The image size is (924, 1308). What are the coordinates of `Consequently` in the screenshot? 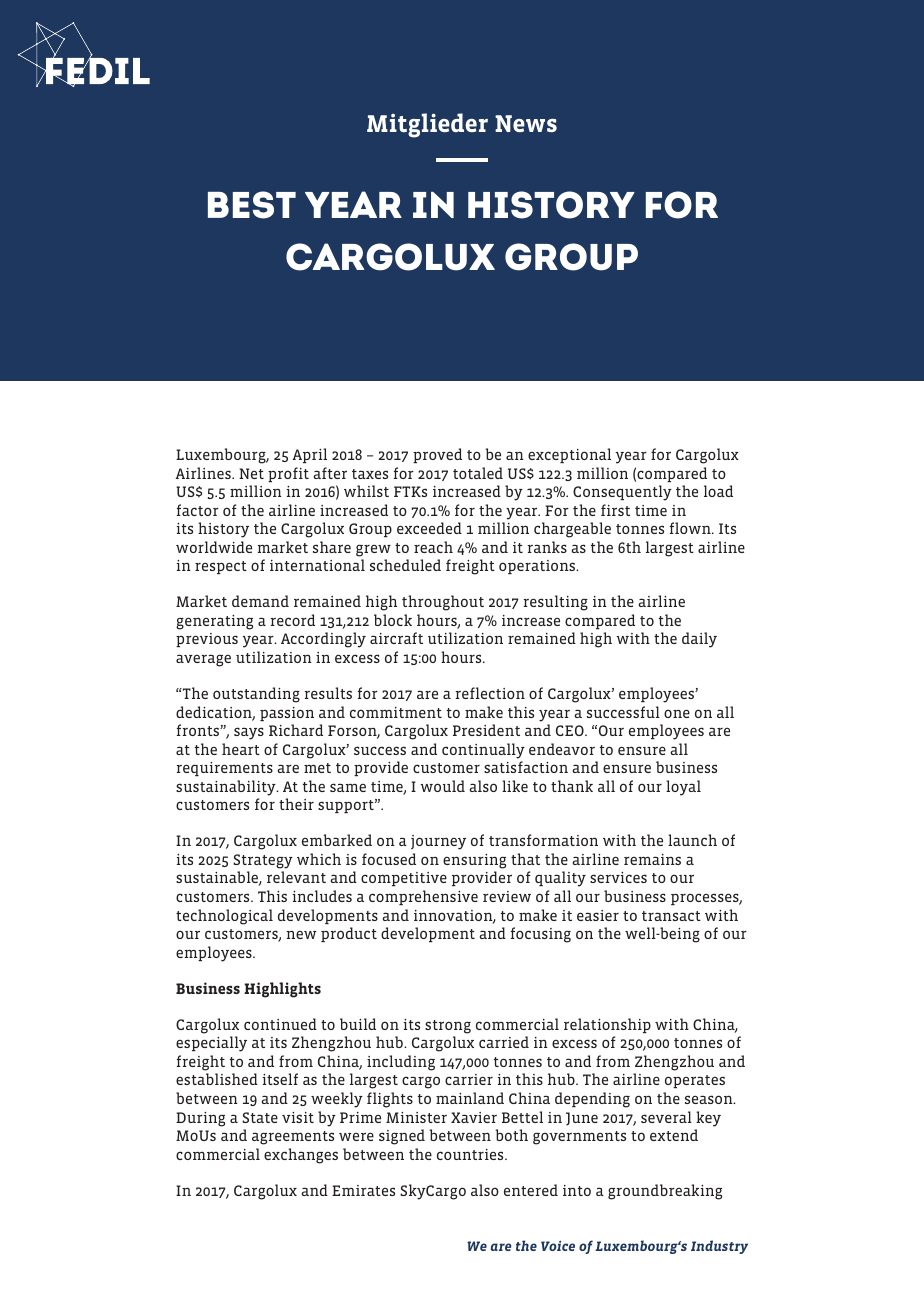 It's located at (622, 493).
